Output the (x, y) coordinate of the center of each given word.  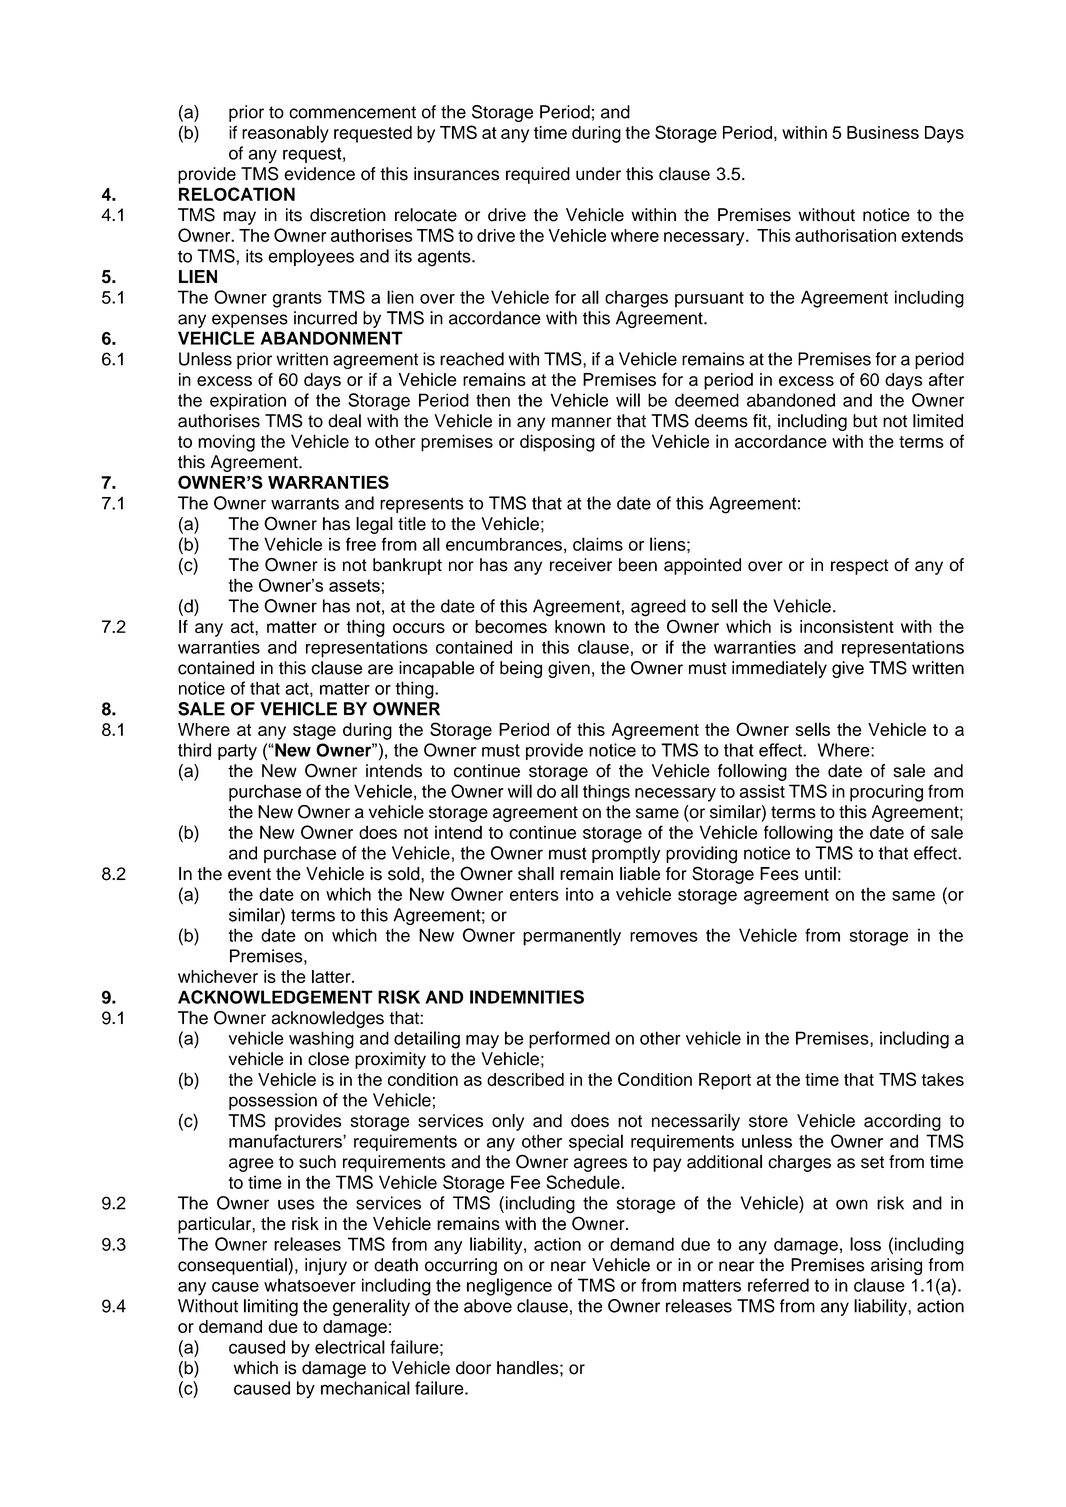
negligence (509, 1287)
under (598, 174)
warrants (305, 503)
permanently (572, 937)
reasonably (285, 134)
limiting (271, 1307)
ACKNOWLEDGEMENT (275, 997)
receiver (581, 565)
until (820, 874)
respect (860, 567)
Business (883, 132)
